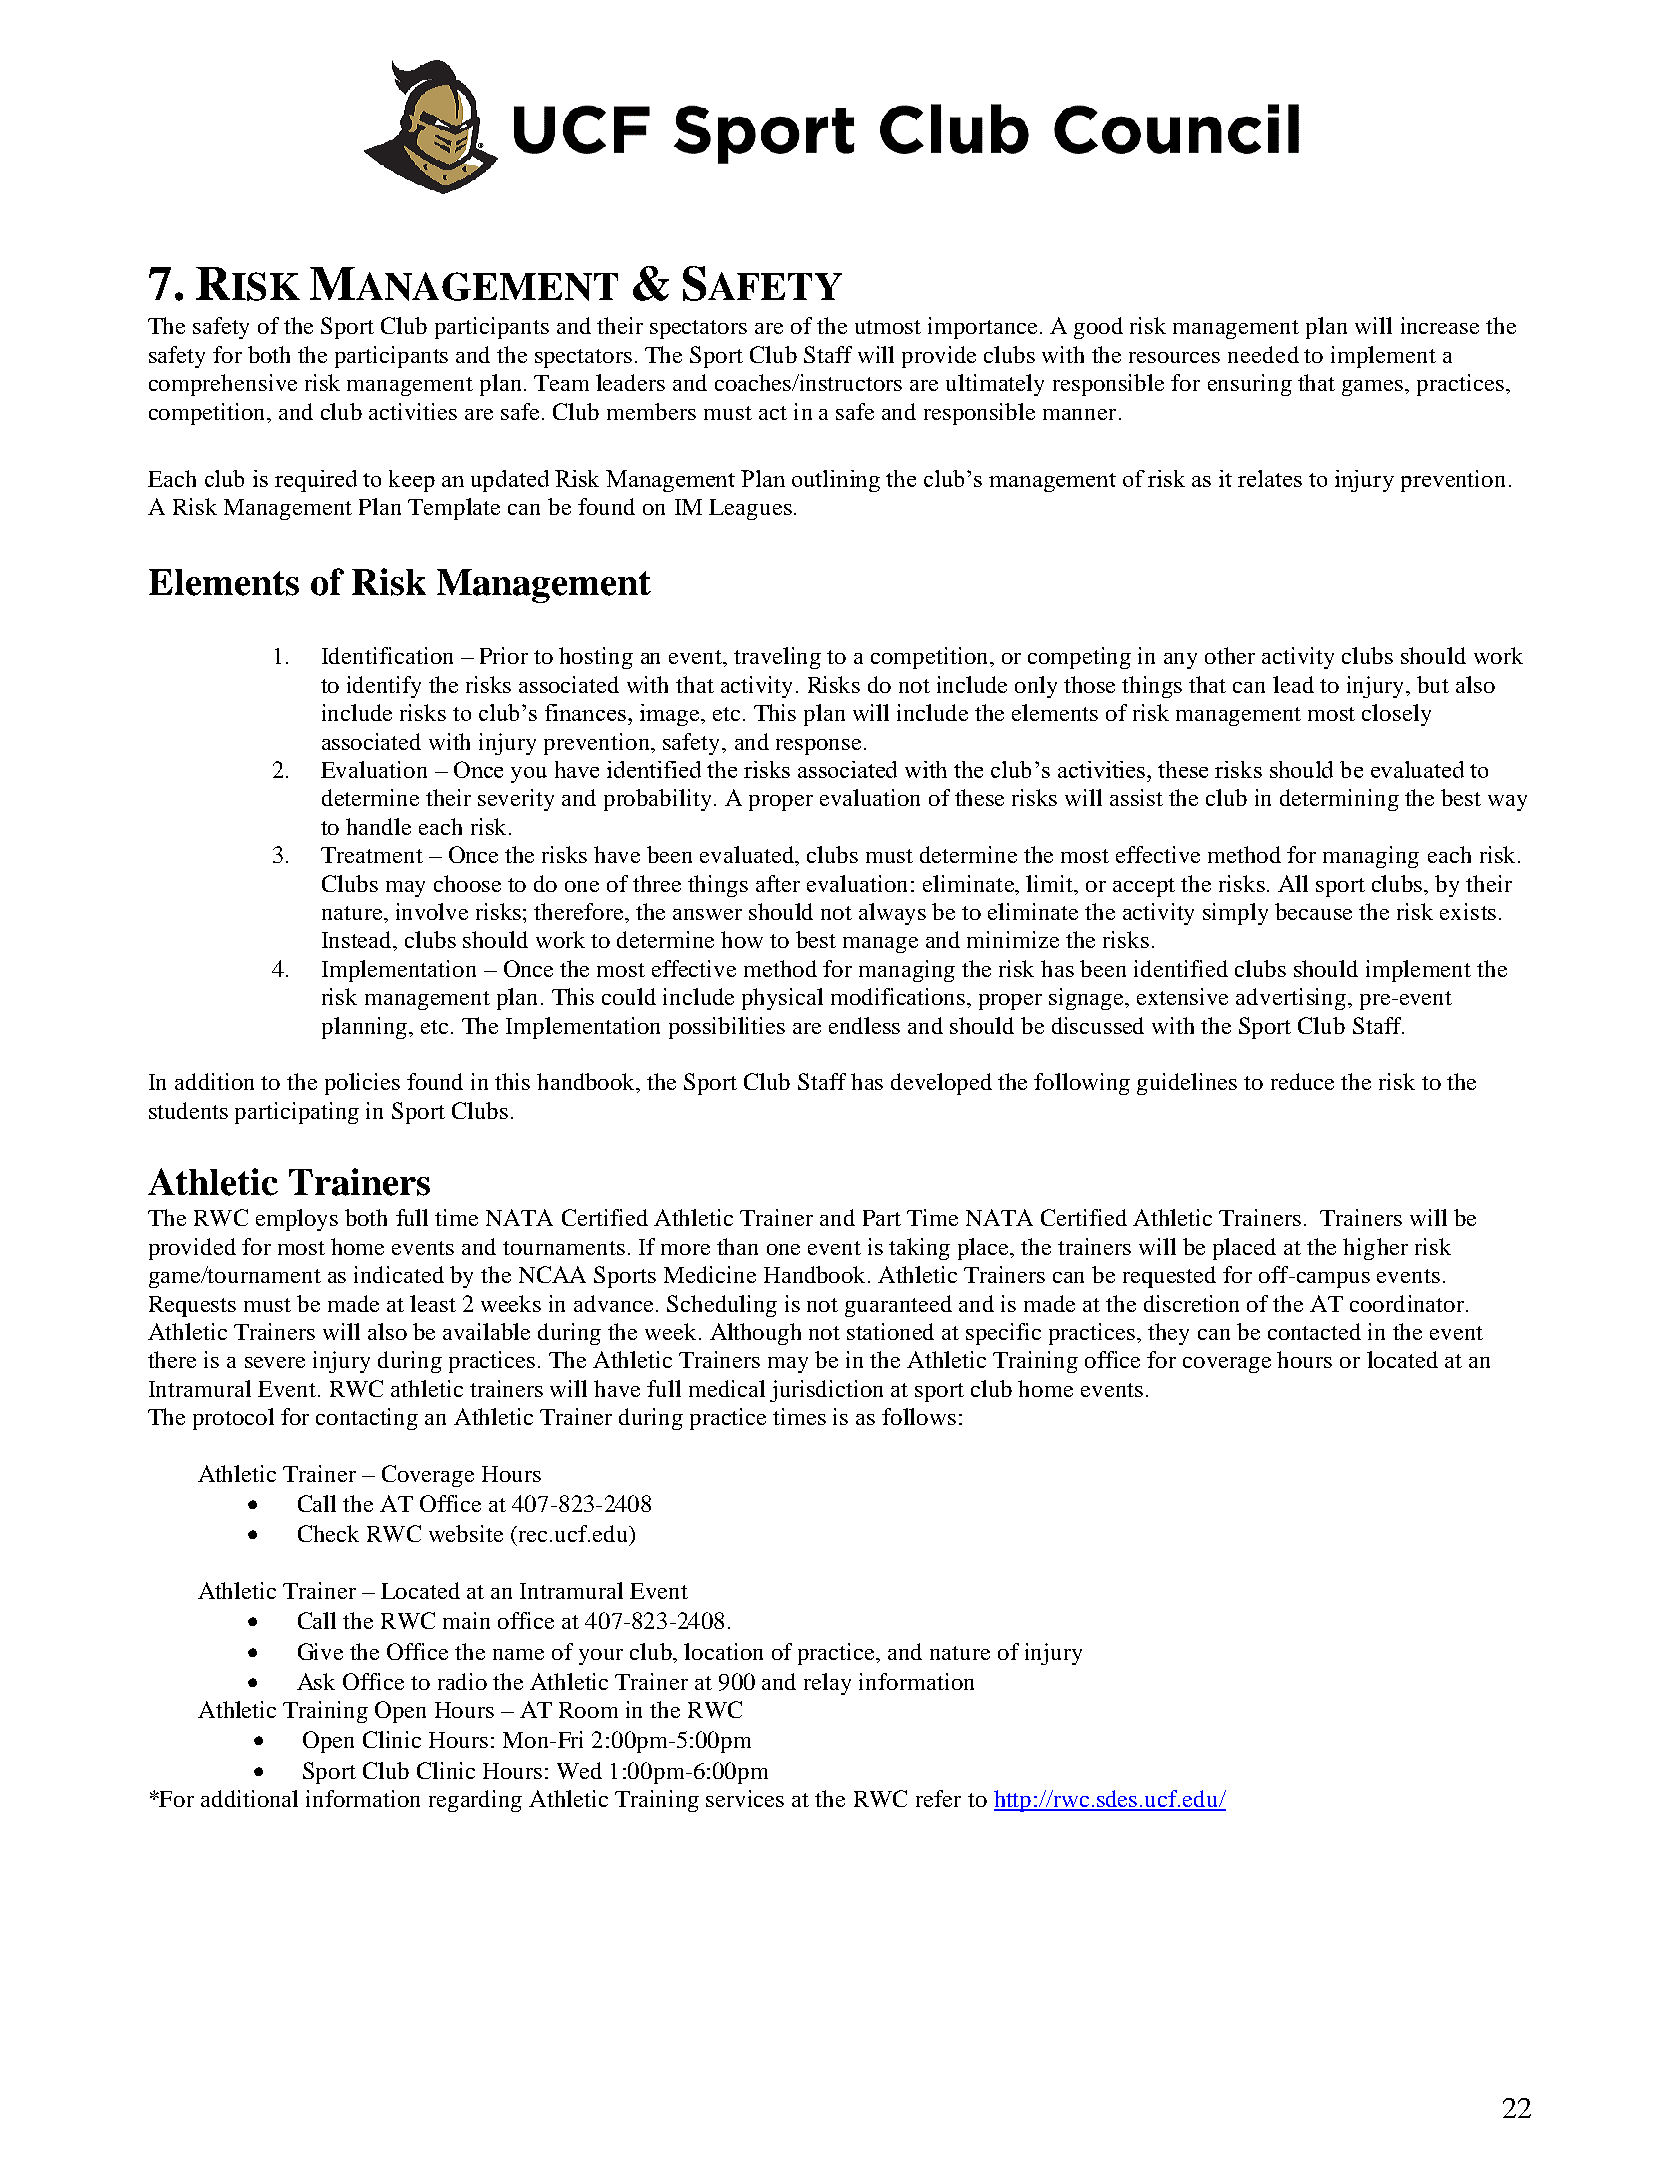 This screenshot has width=1680, height=2174. I want to click on refer, so click(938, 1798).
